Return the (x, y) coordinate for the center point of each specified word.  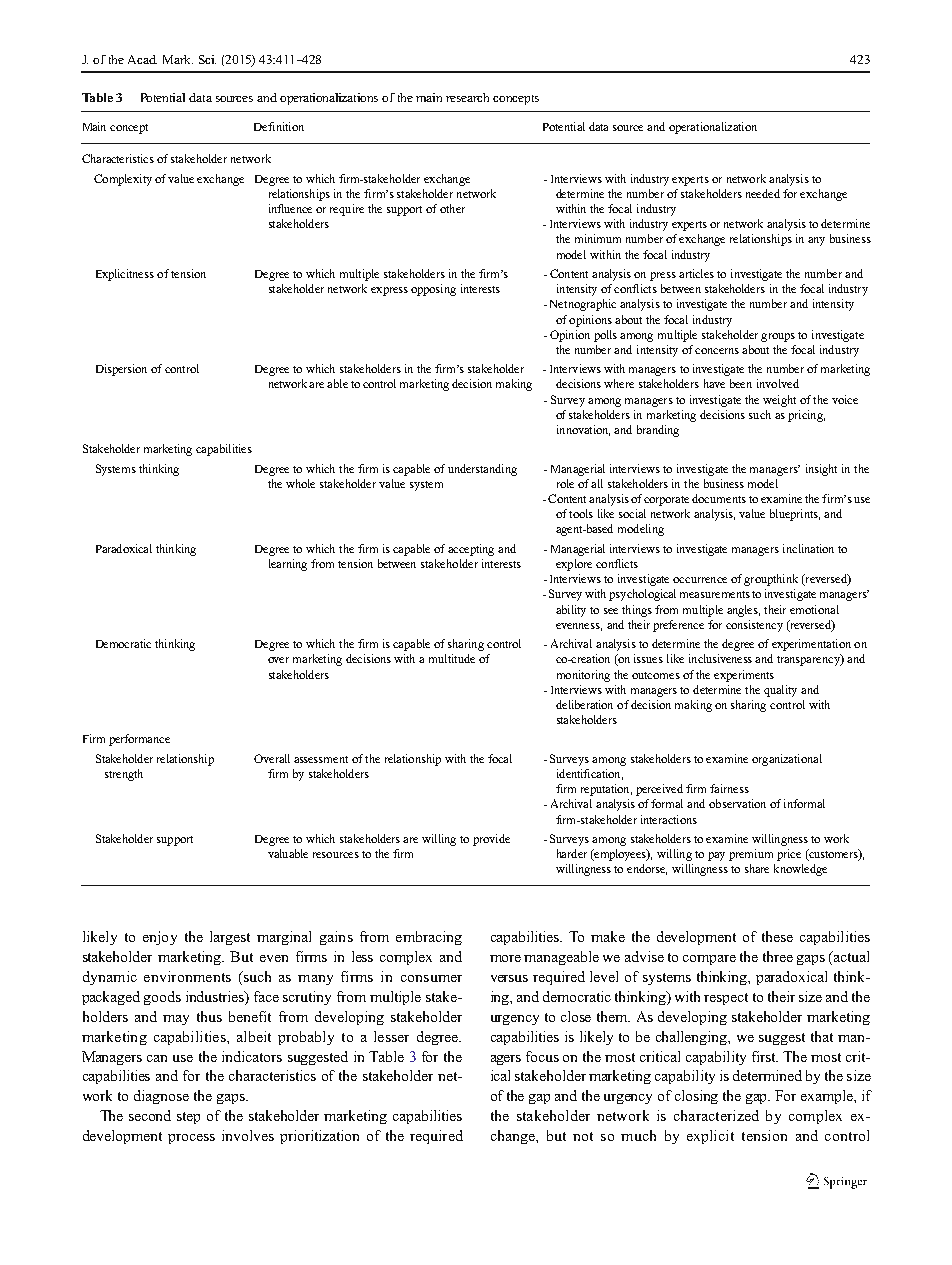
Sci (207, 59)
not (583, 1136)
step (188, 1118)
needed (763, 193)
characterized (716, 1115)
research (467, 97)
